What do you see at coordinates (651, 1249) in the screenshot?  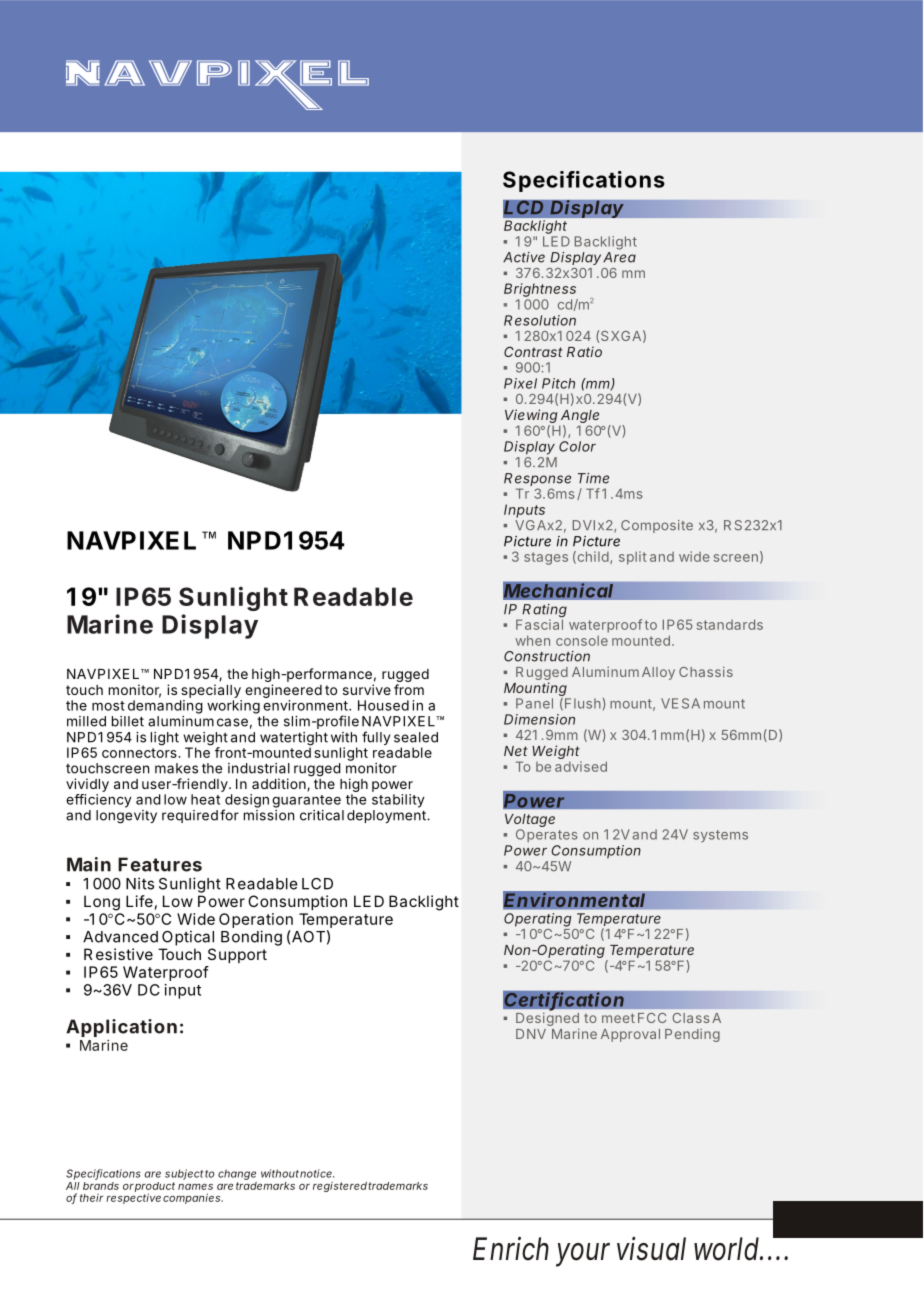 I see `visual` at bounding box center [651, 1249].
